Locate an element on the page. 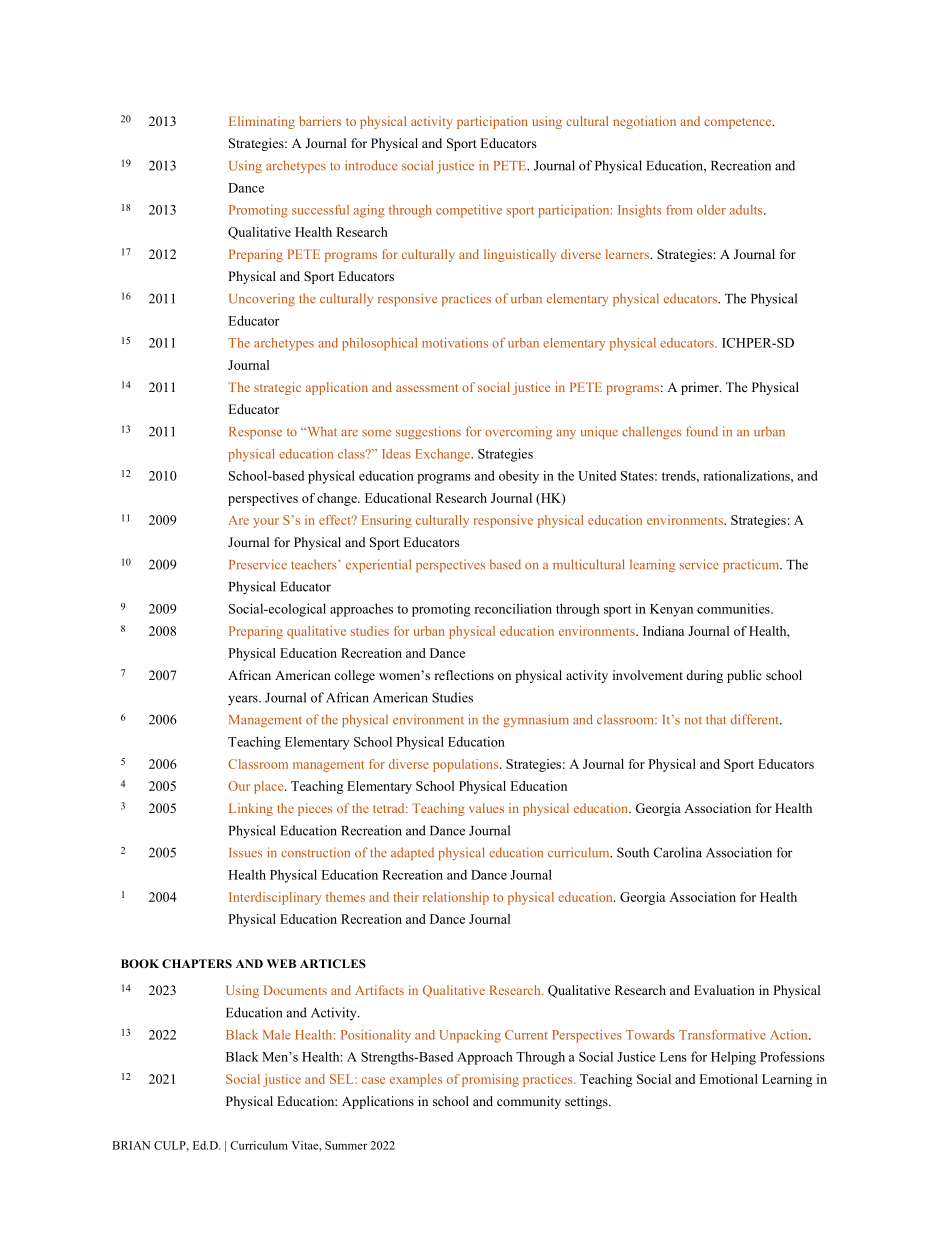 This image has height=1233, width=952. BRIAN is located at coordinates (131, 1145).
